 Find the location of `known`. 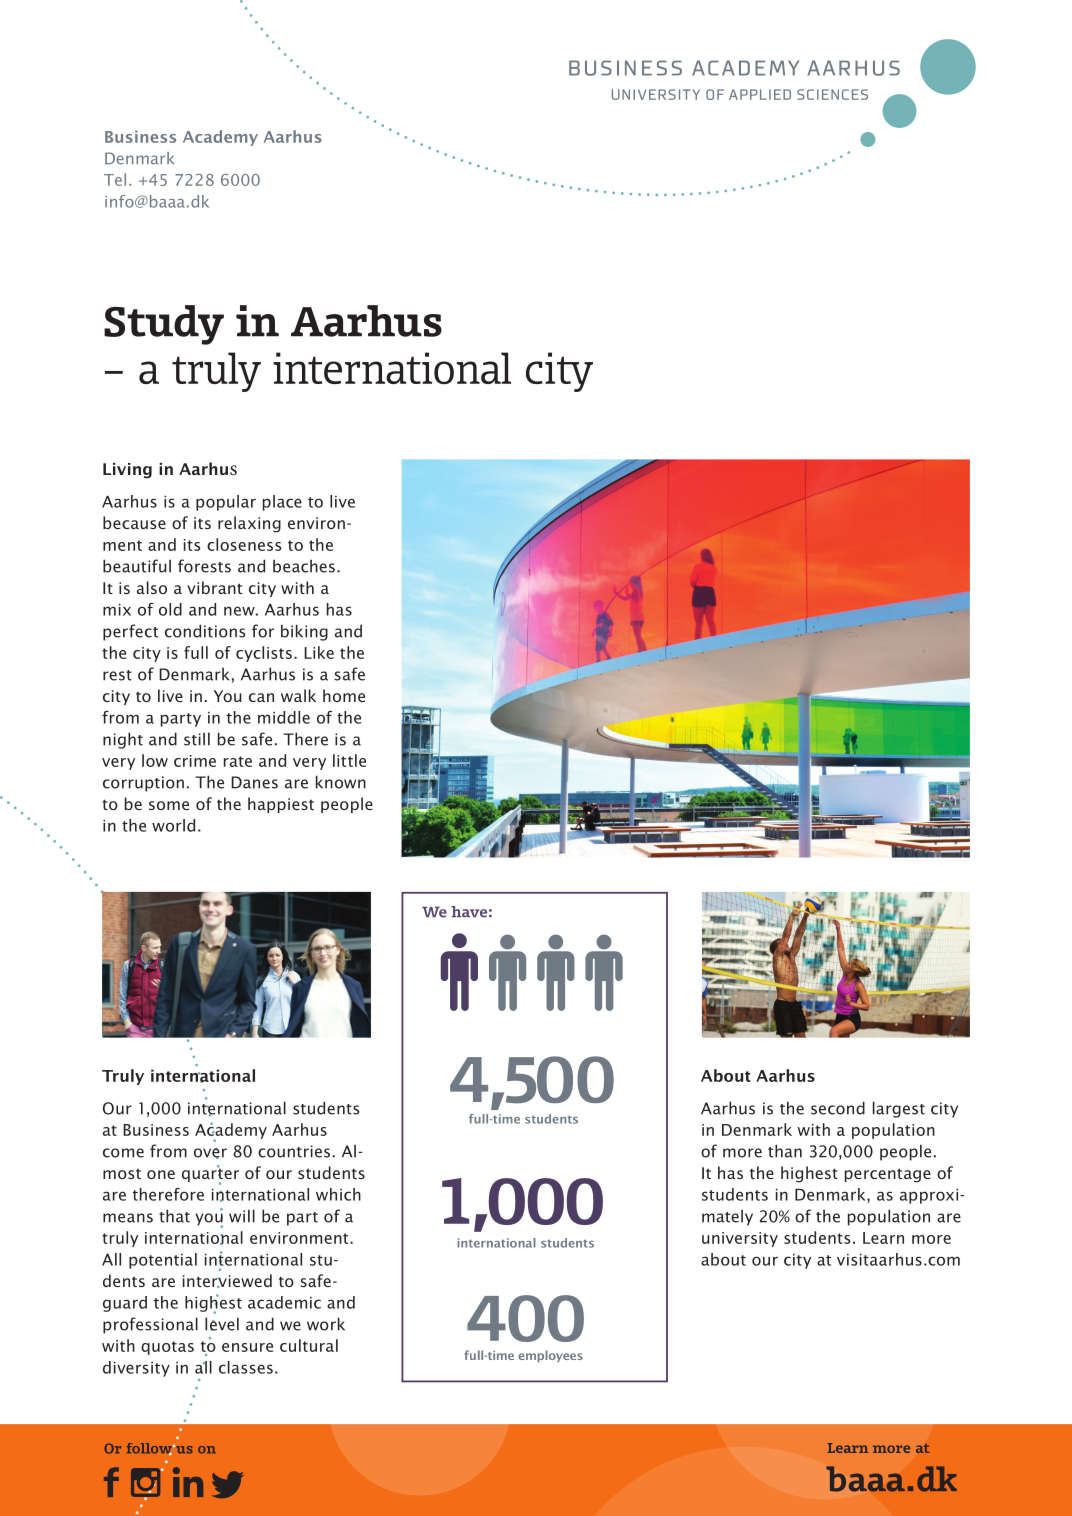

known is located at coordinates (341, 782).
